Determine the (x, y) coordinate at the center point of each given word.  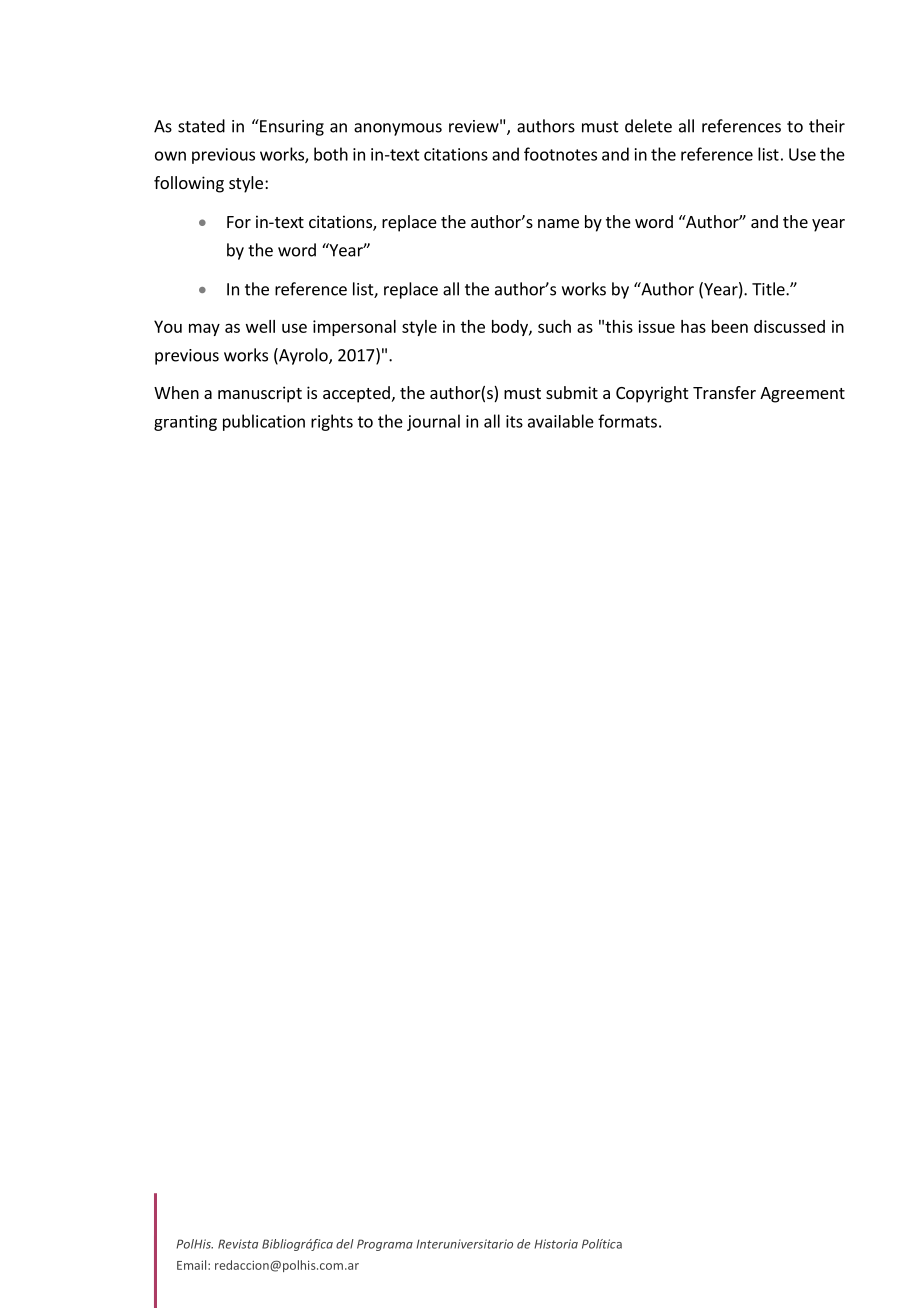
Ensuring (291, 127)
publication (264, 422)
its (514, 421)
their (827, 126)
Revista (238, 1244)
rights (332, 422)
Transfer (724, 392)
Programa (385, 1245)
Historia (556, 1244)
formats (627, 421)
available (561, 421)
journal (433, 422)
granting (185, 423)
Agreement (802, 395)
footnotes (560, 154)
